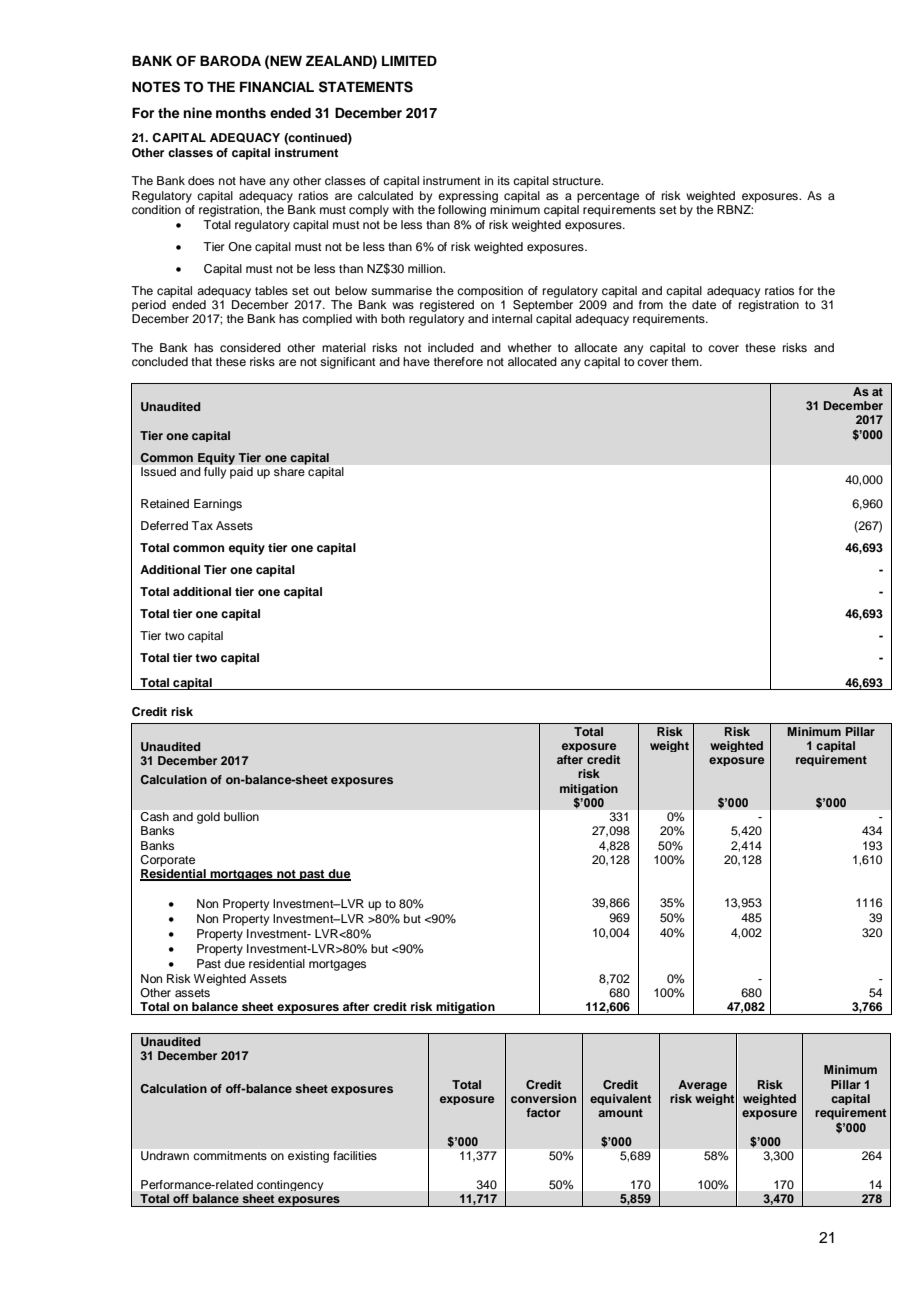  I want to click on them, so click(686, 361).
